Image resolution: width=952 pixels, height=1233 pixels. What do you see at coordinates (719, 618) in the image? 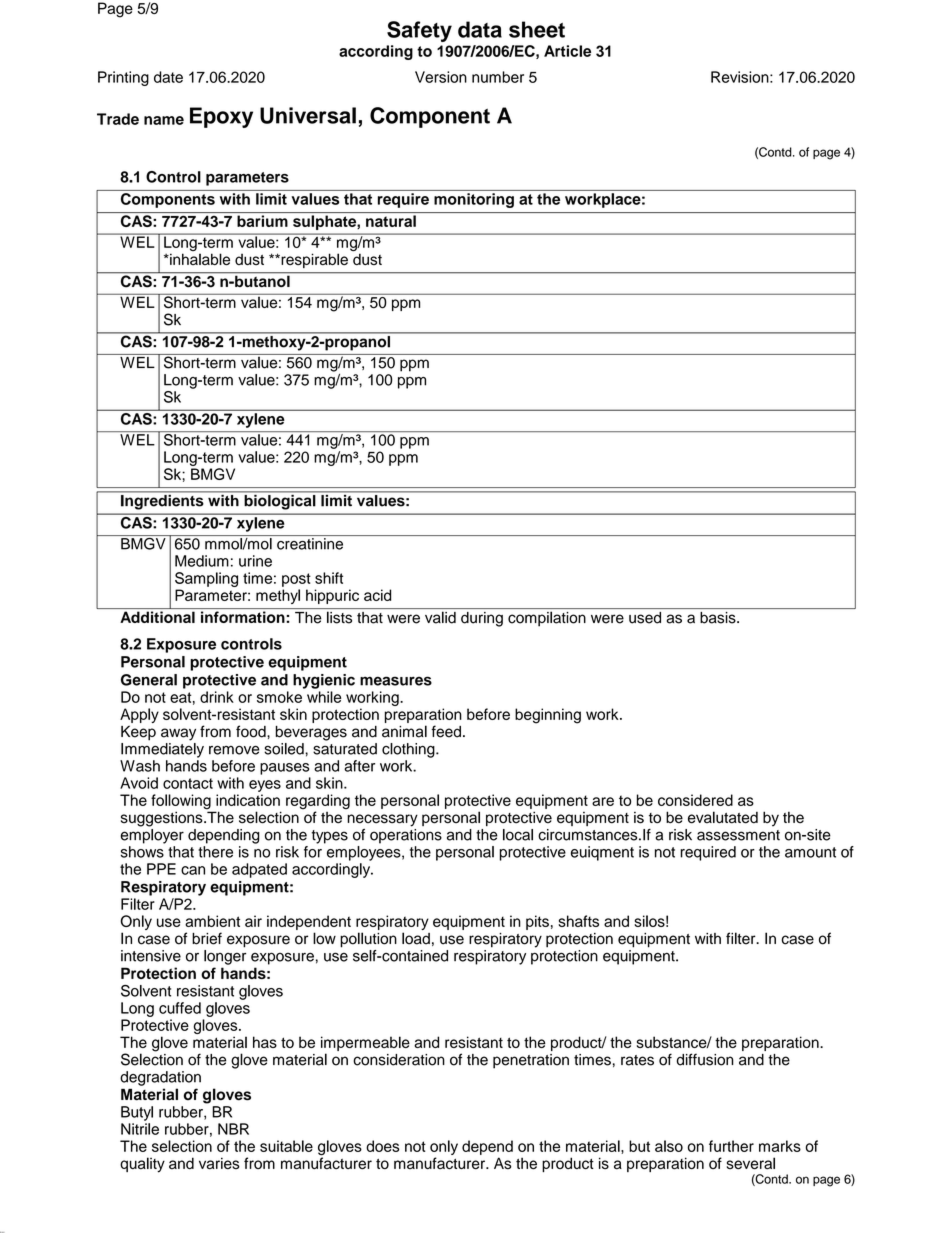
I see `basis` at bounding box center [719, 618].
